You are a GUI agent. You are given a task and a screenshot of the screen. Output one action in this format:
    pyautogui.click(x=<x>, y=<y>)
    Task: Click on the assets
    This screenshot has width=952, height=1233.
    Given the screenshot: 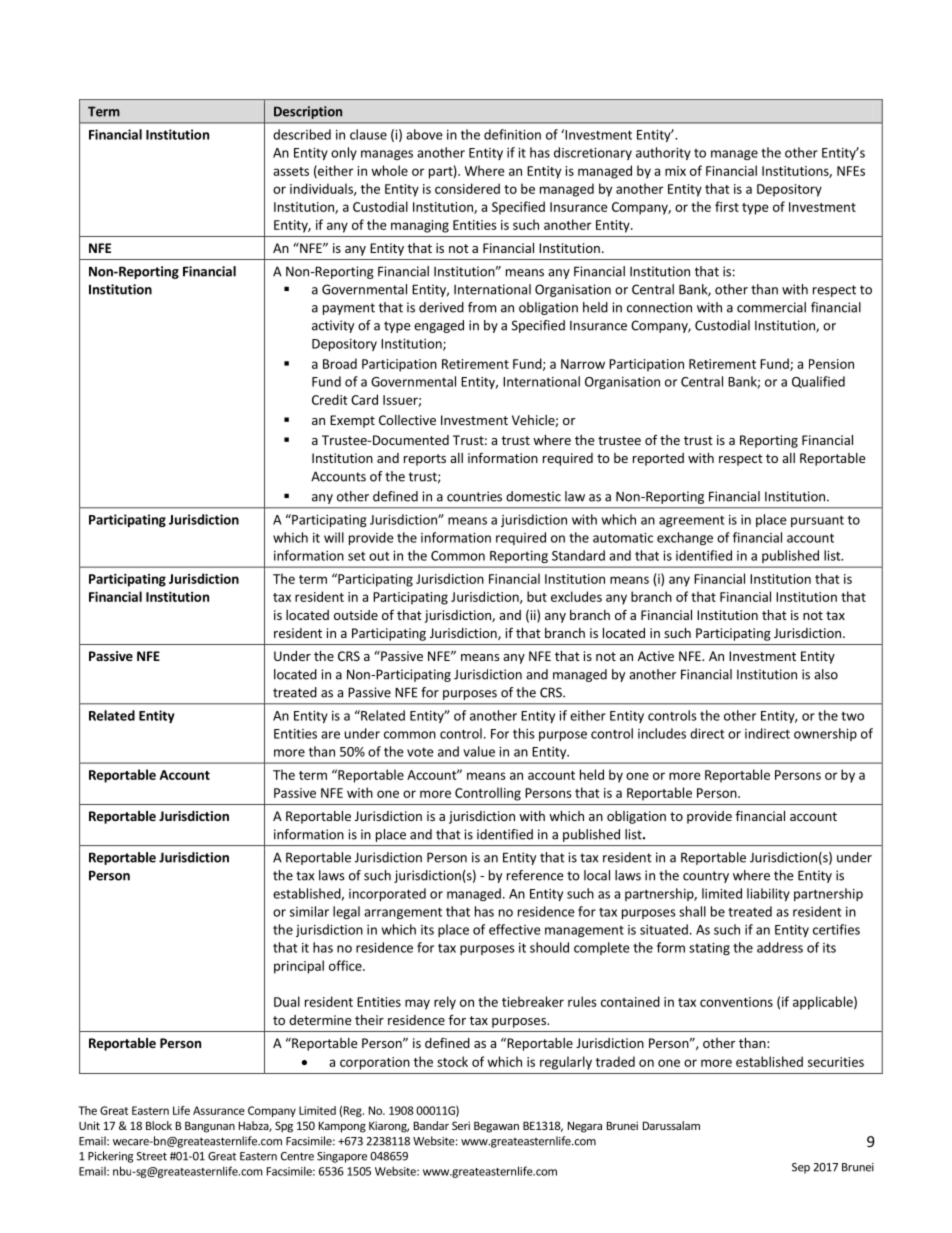 What is the action you would take?
    pyautogui.click(x=291, y=171)
